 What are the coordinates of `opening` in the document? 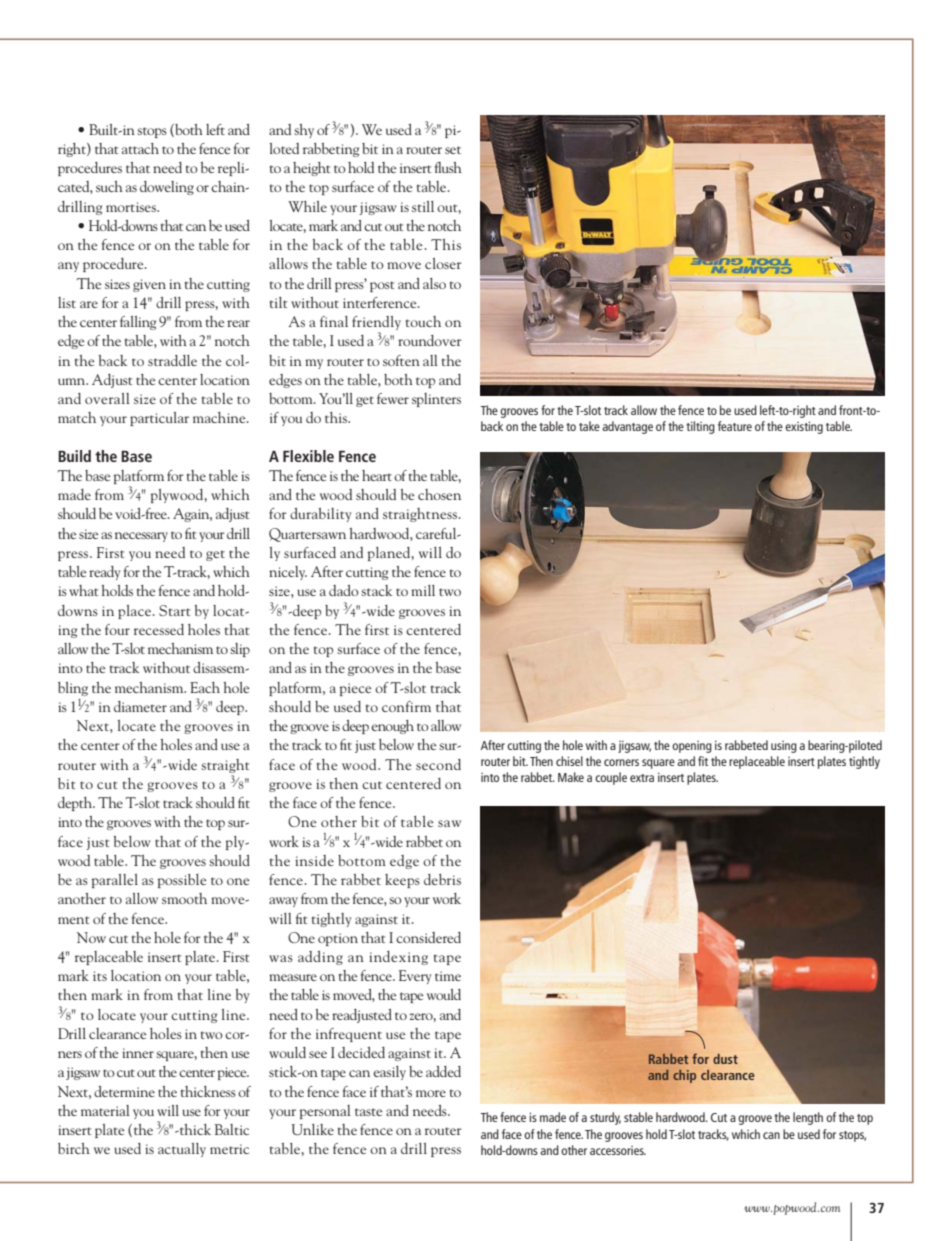 It's located at (692, 747).
